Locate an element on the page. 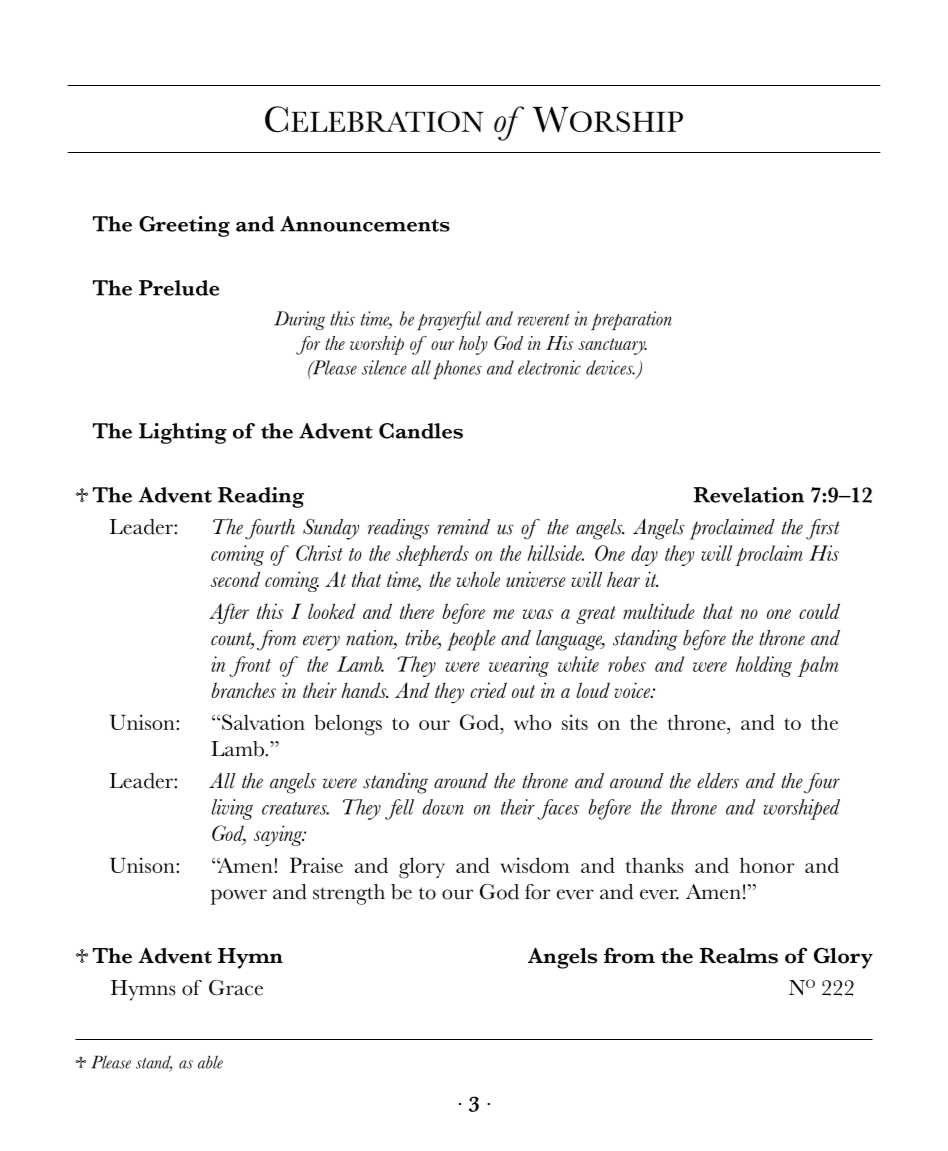  wisdom is located at coordinates (535, 865).
